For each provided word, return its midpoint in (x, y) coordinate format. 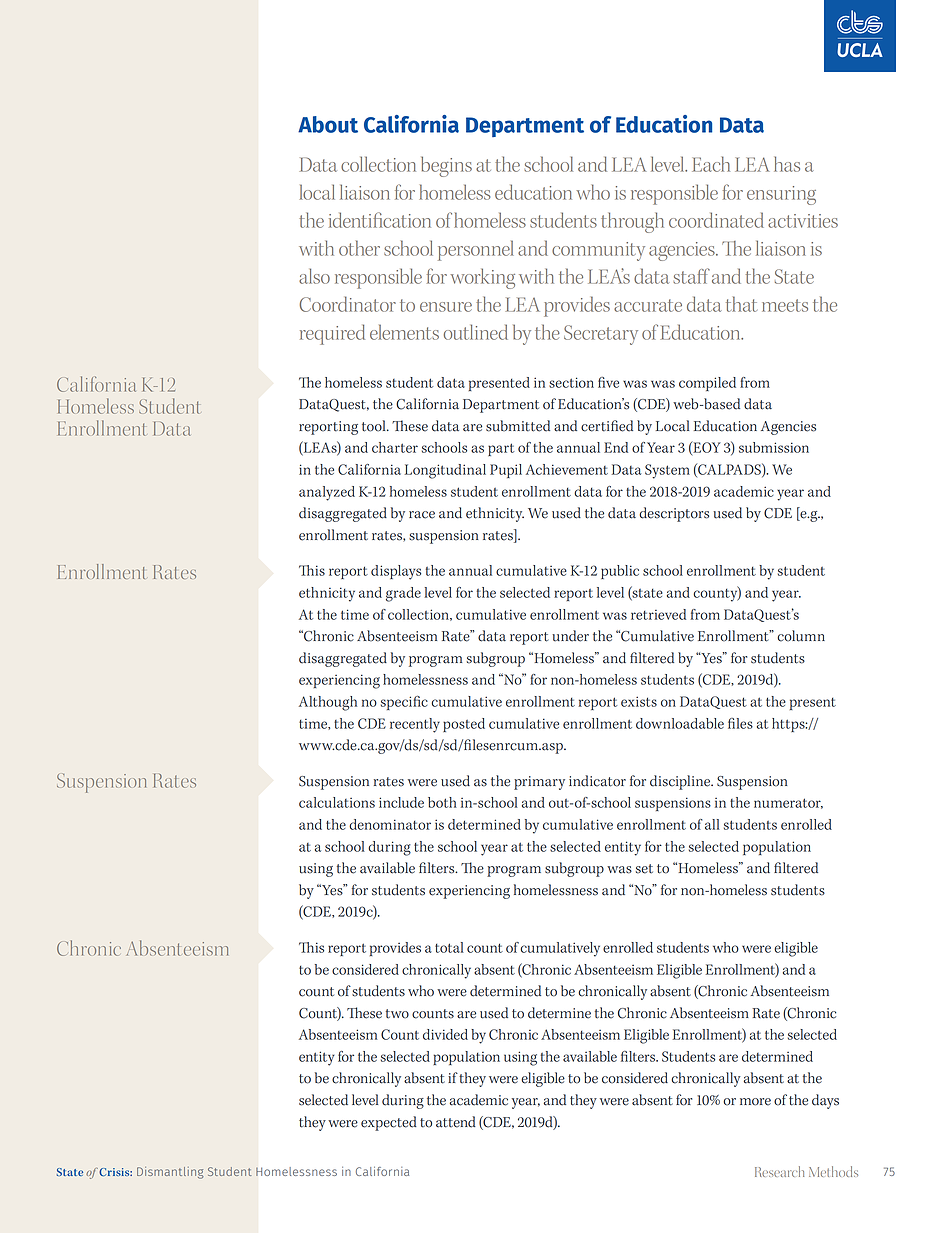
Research (779, 1171)
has (787, 164)
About (328, 124)
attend (456, 1122)
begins (446, 166)
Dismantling (170, 1173)
